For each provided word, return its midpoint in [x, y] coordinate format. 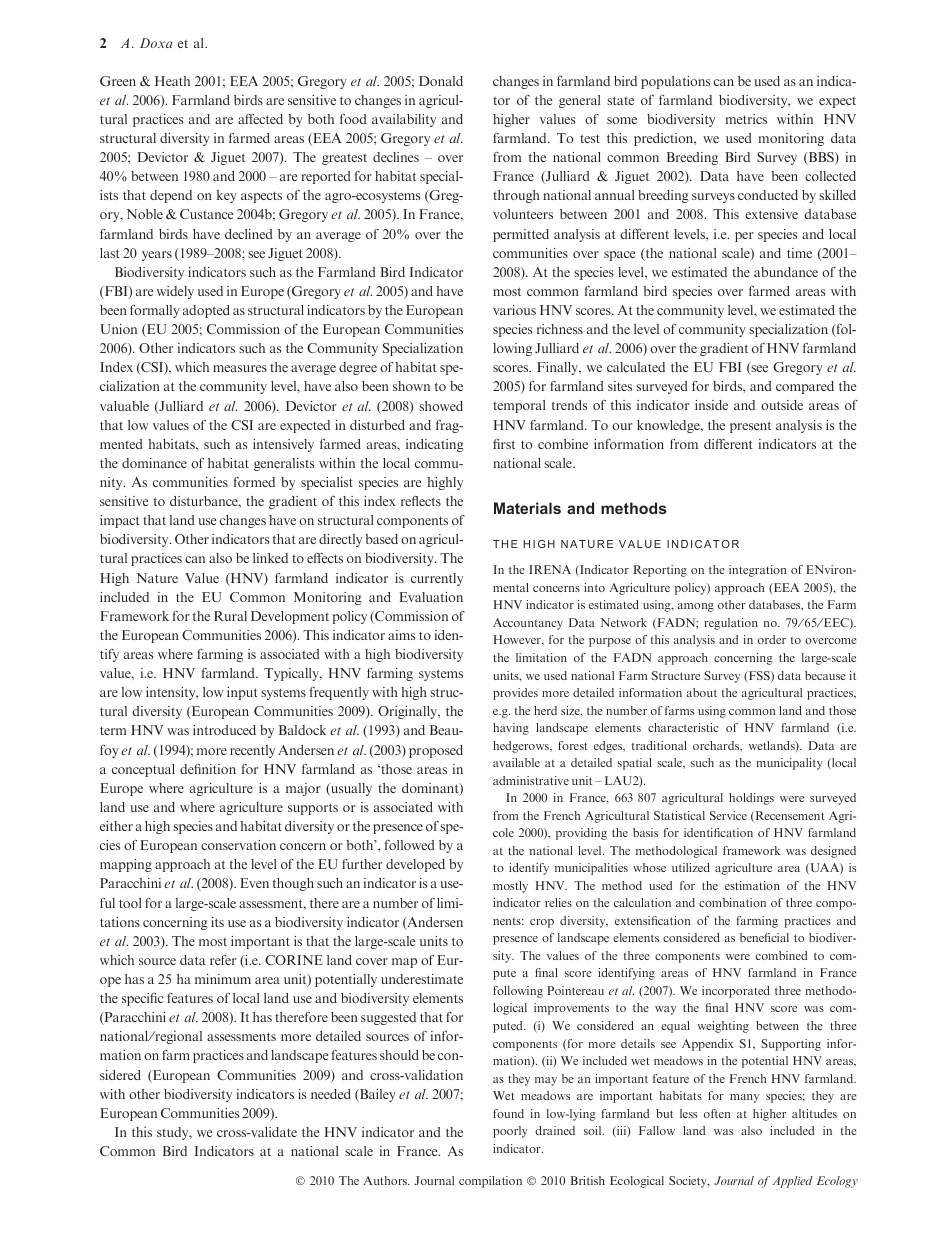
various [514, 310]
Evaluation [431, 597]
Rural [230, 616]
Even [254, 883]
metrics [746, 119]
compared [805, 387]
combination [732, 902]
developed [415, 865]
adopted [206, 311]
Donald [441, 81]
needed [331, 1094]
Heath [172, 81]
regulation [731, 624]
